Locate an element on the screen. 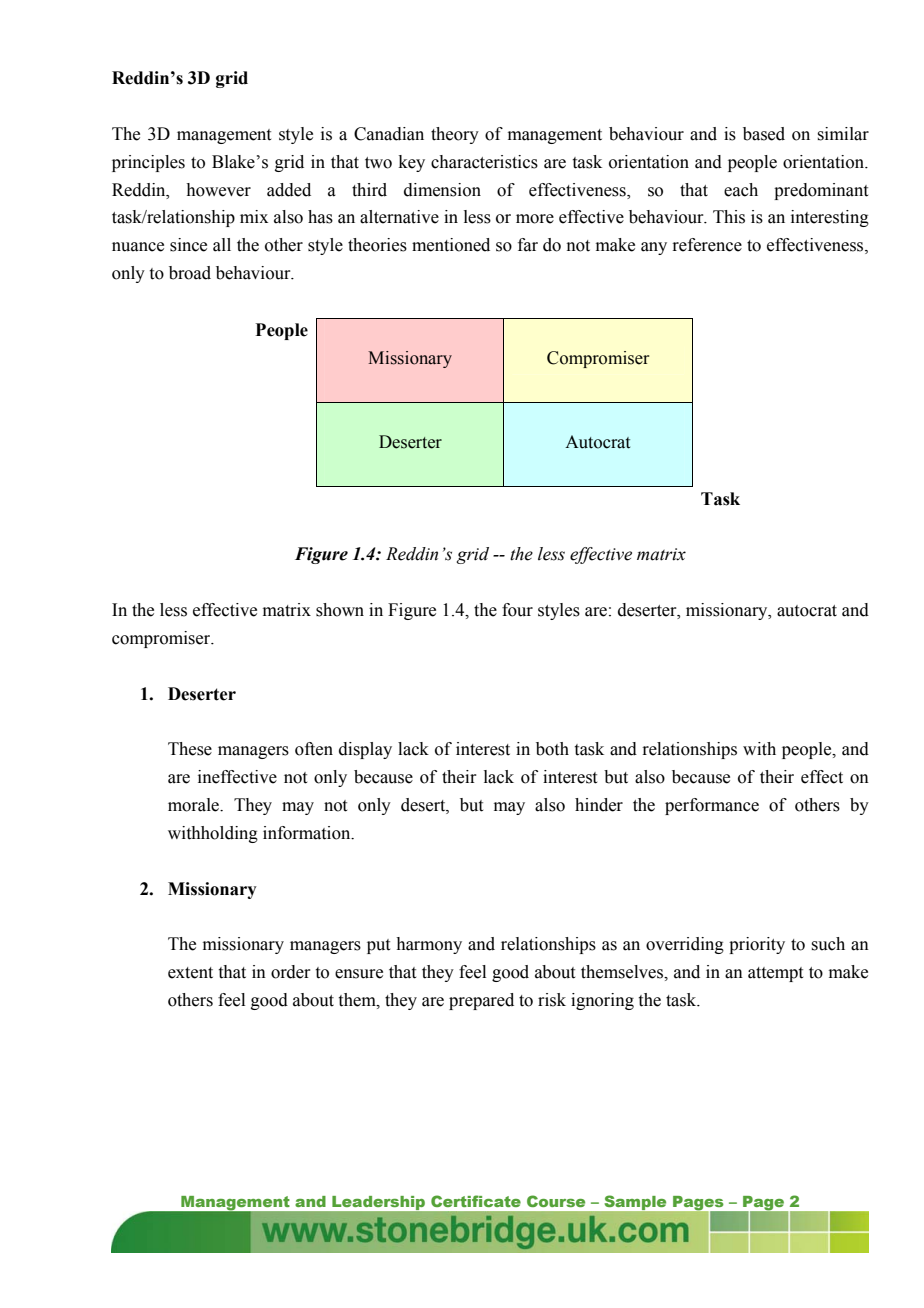 The image size is (924, 1308). Certificate is located at coordinates (476, 1201).
